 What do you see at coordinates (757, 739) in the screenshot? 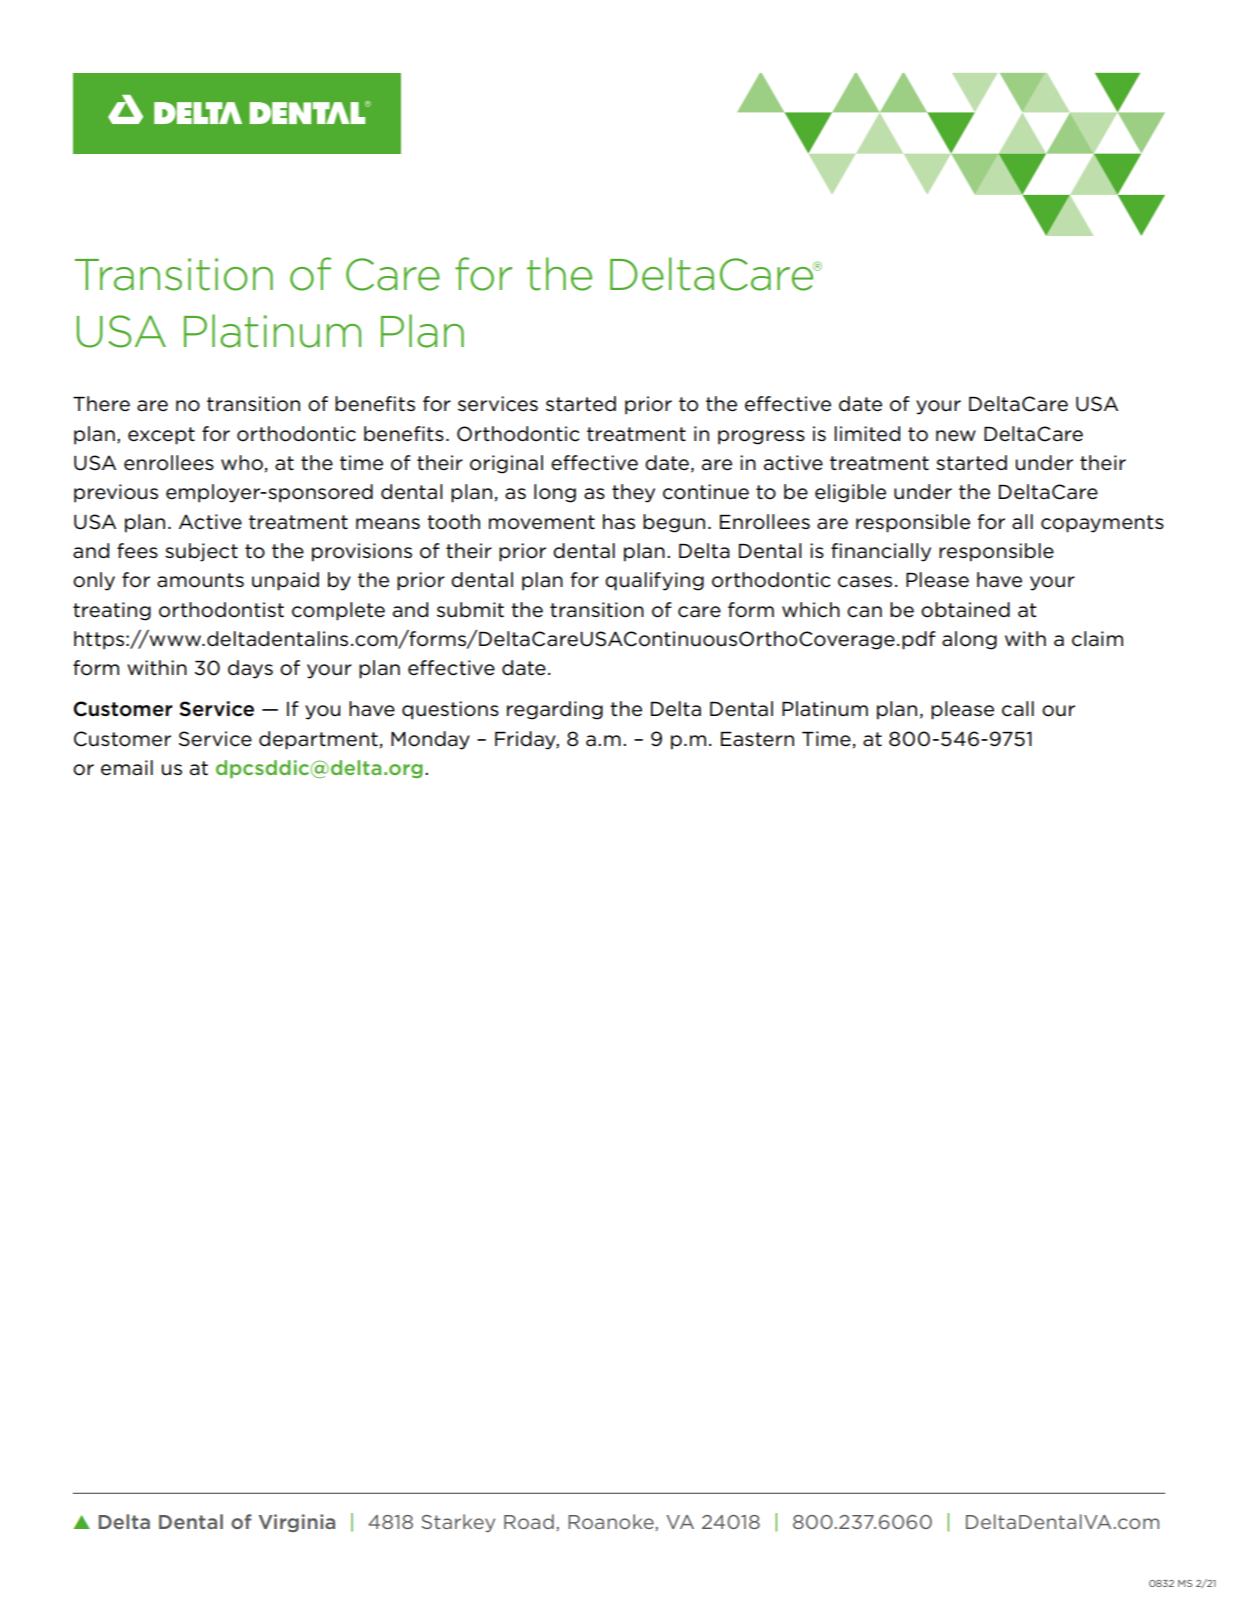
I see `Eastern` at bounding box center [757, 739].
